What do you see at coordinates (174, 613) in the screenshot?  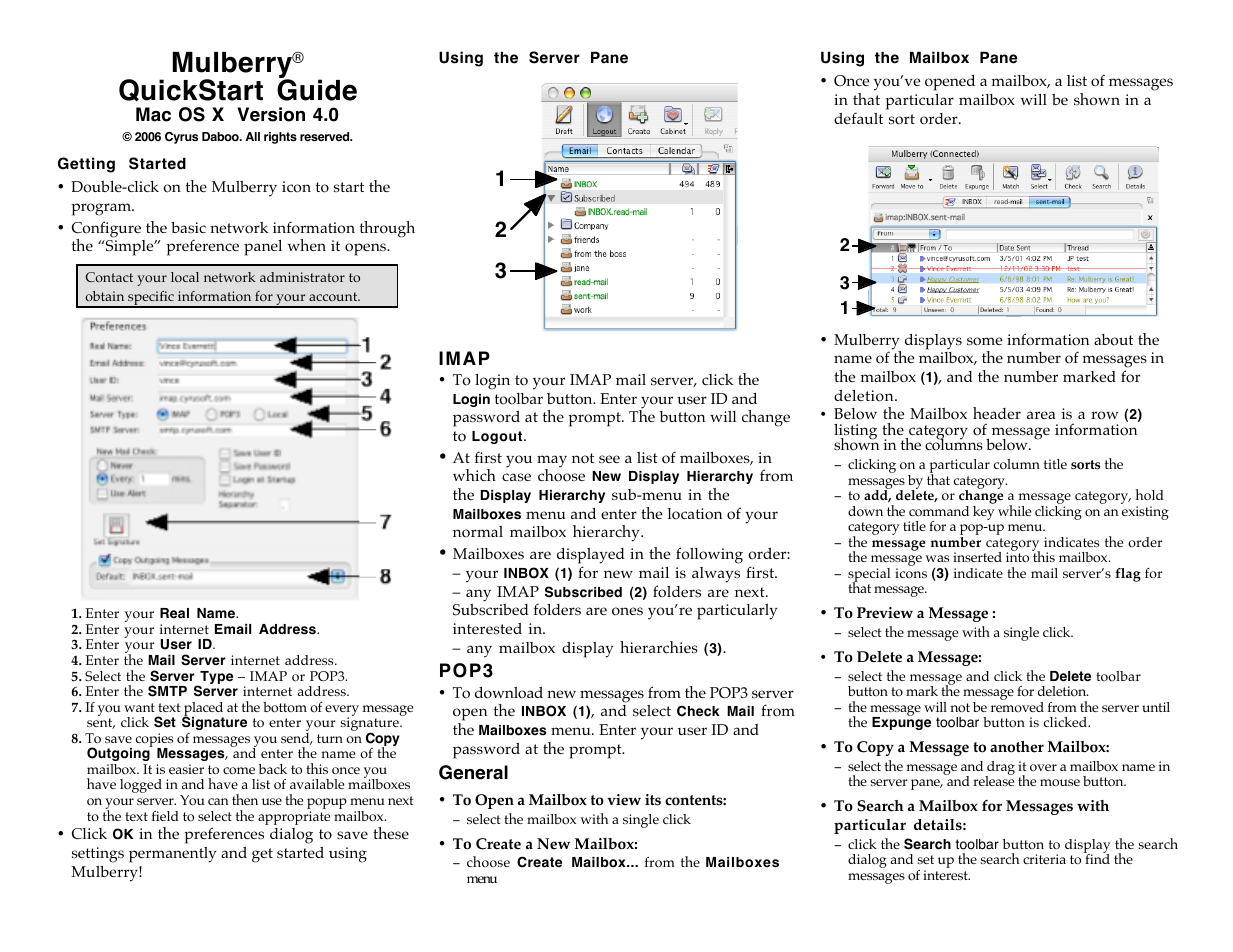 I see `Real` at bounding box center [174, 613].
